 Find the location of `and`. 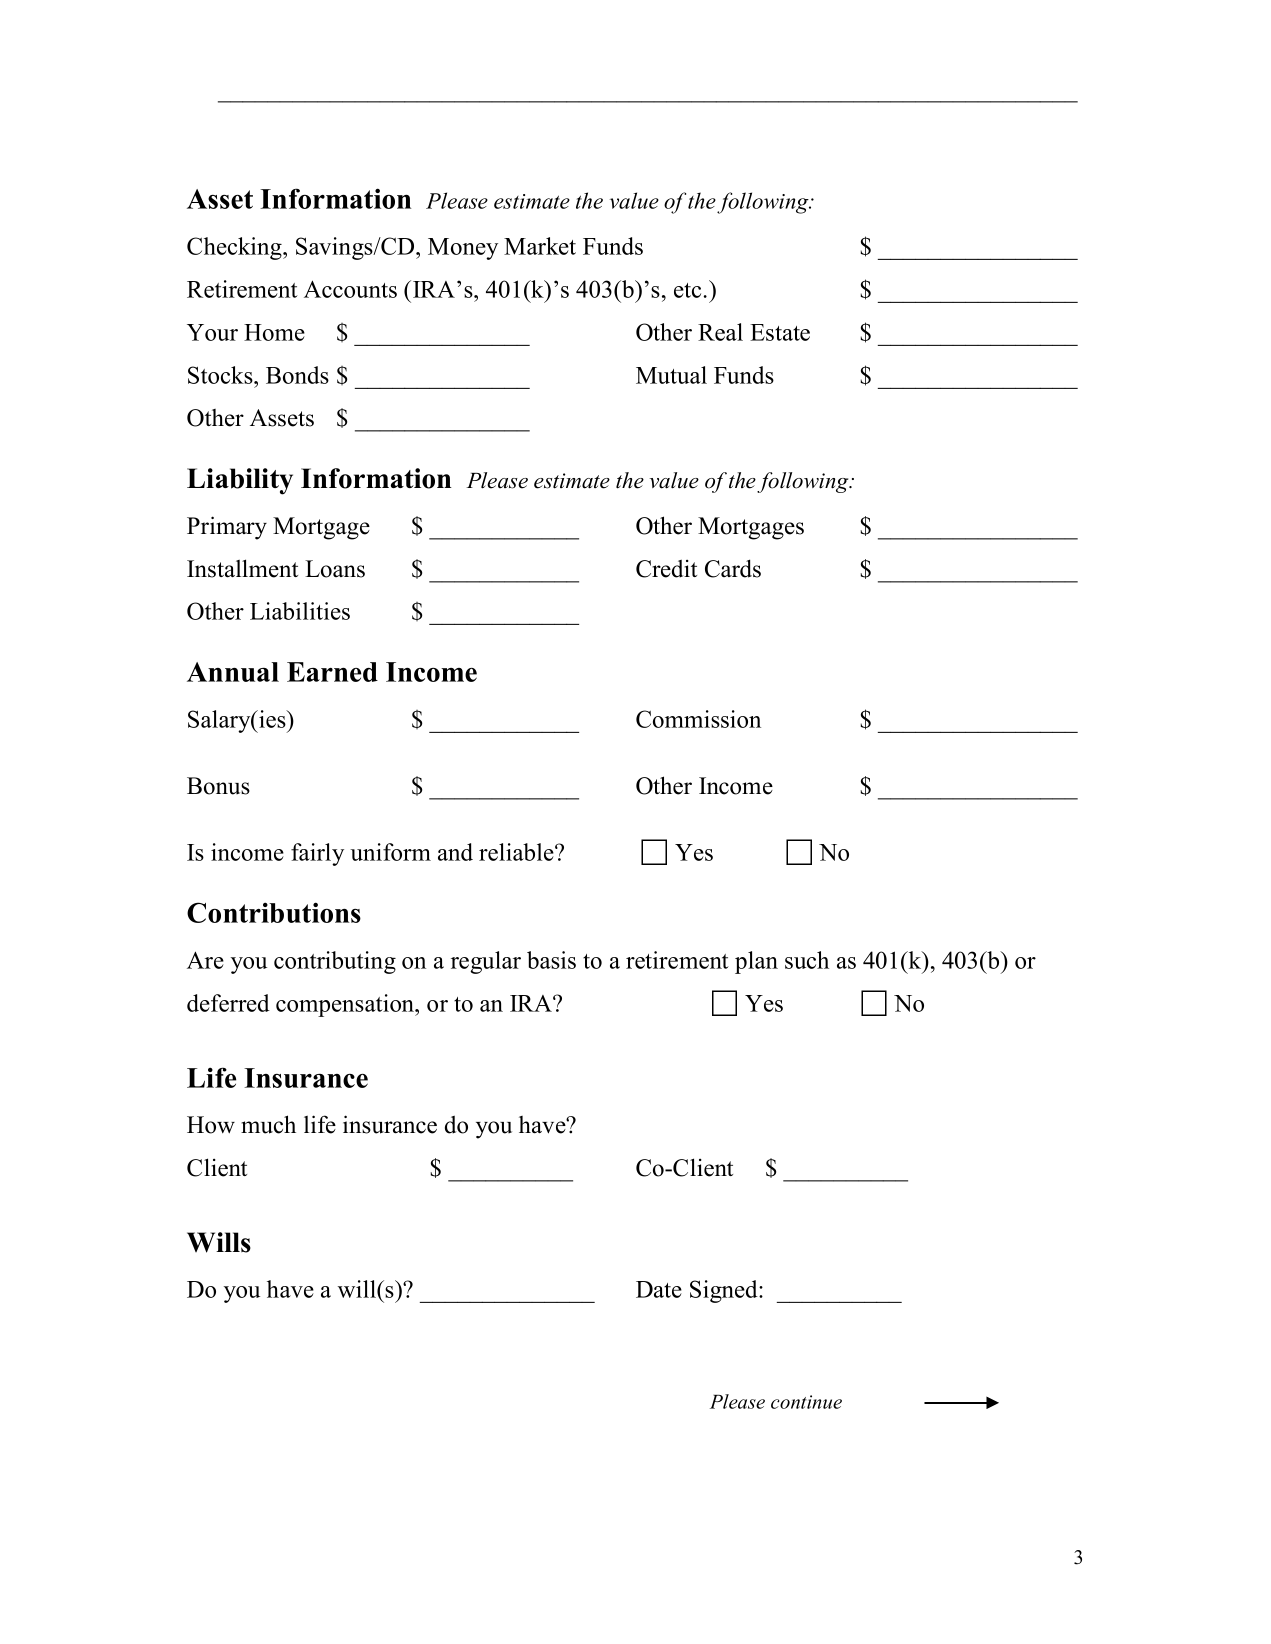

and is located at coordinates (455, 852).
